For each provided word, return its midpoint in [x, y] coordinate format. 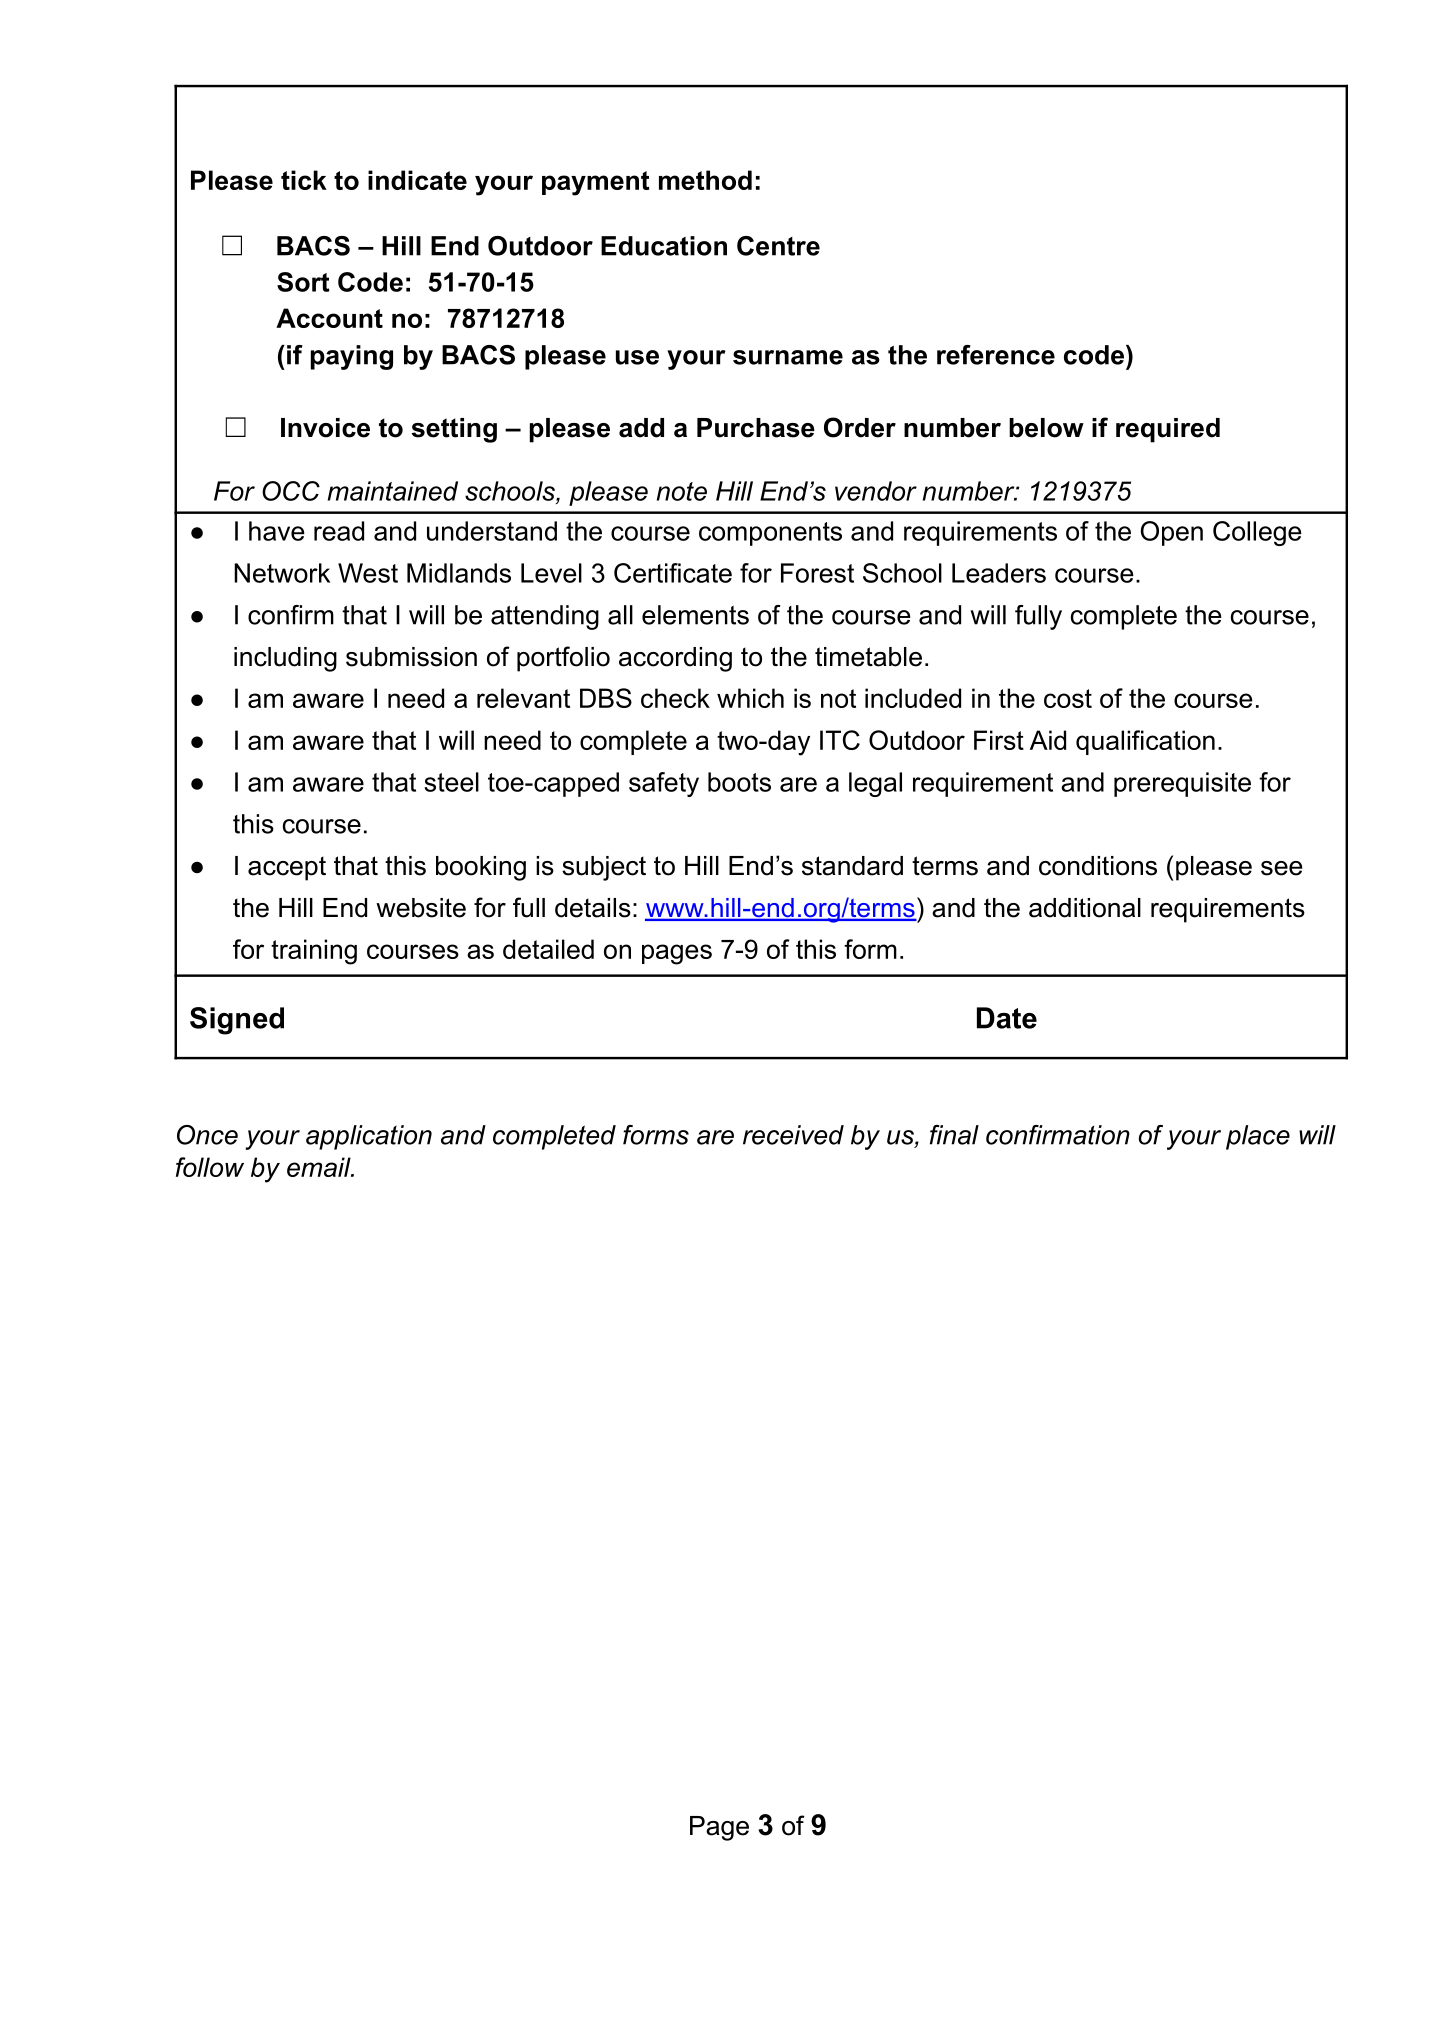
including [285, 659]
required [1168, 430]
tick [304, 180]
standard [852, 866]
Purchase [756, 428]
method [705, 180]
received [793, 1135]
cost [1068, 698]
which [750, 698]
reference [996, 355]
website [421, 908]
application [369, 1137]
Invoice [325, 428]
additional [1085, 908]
